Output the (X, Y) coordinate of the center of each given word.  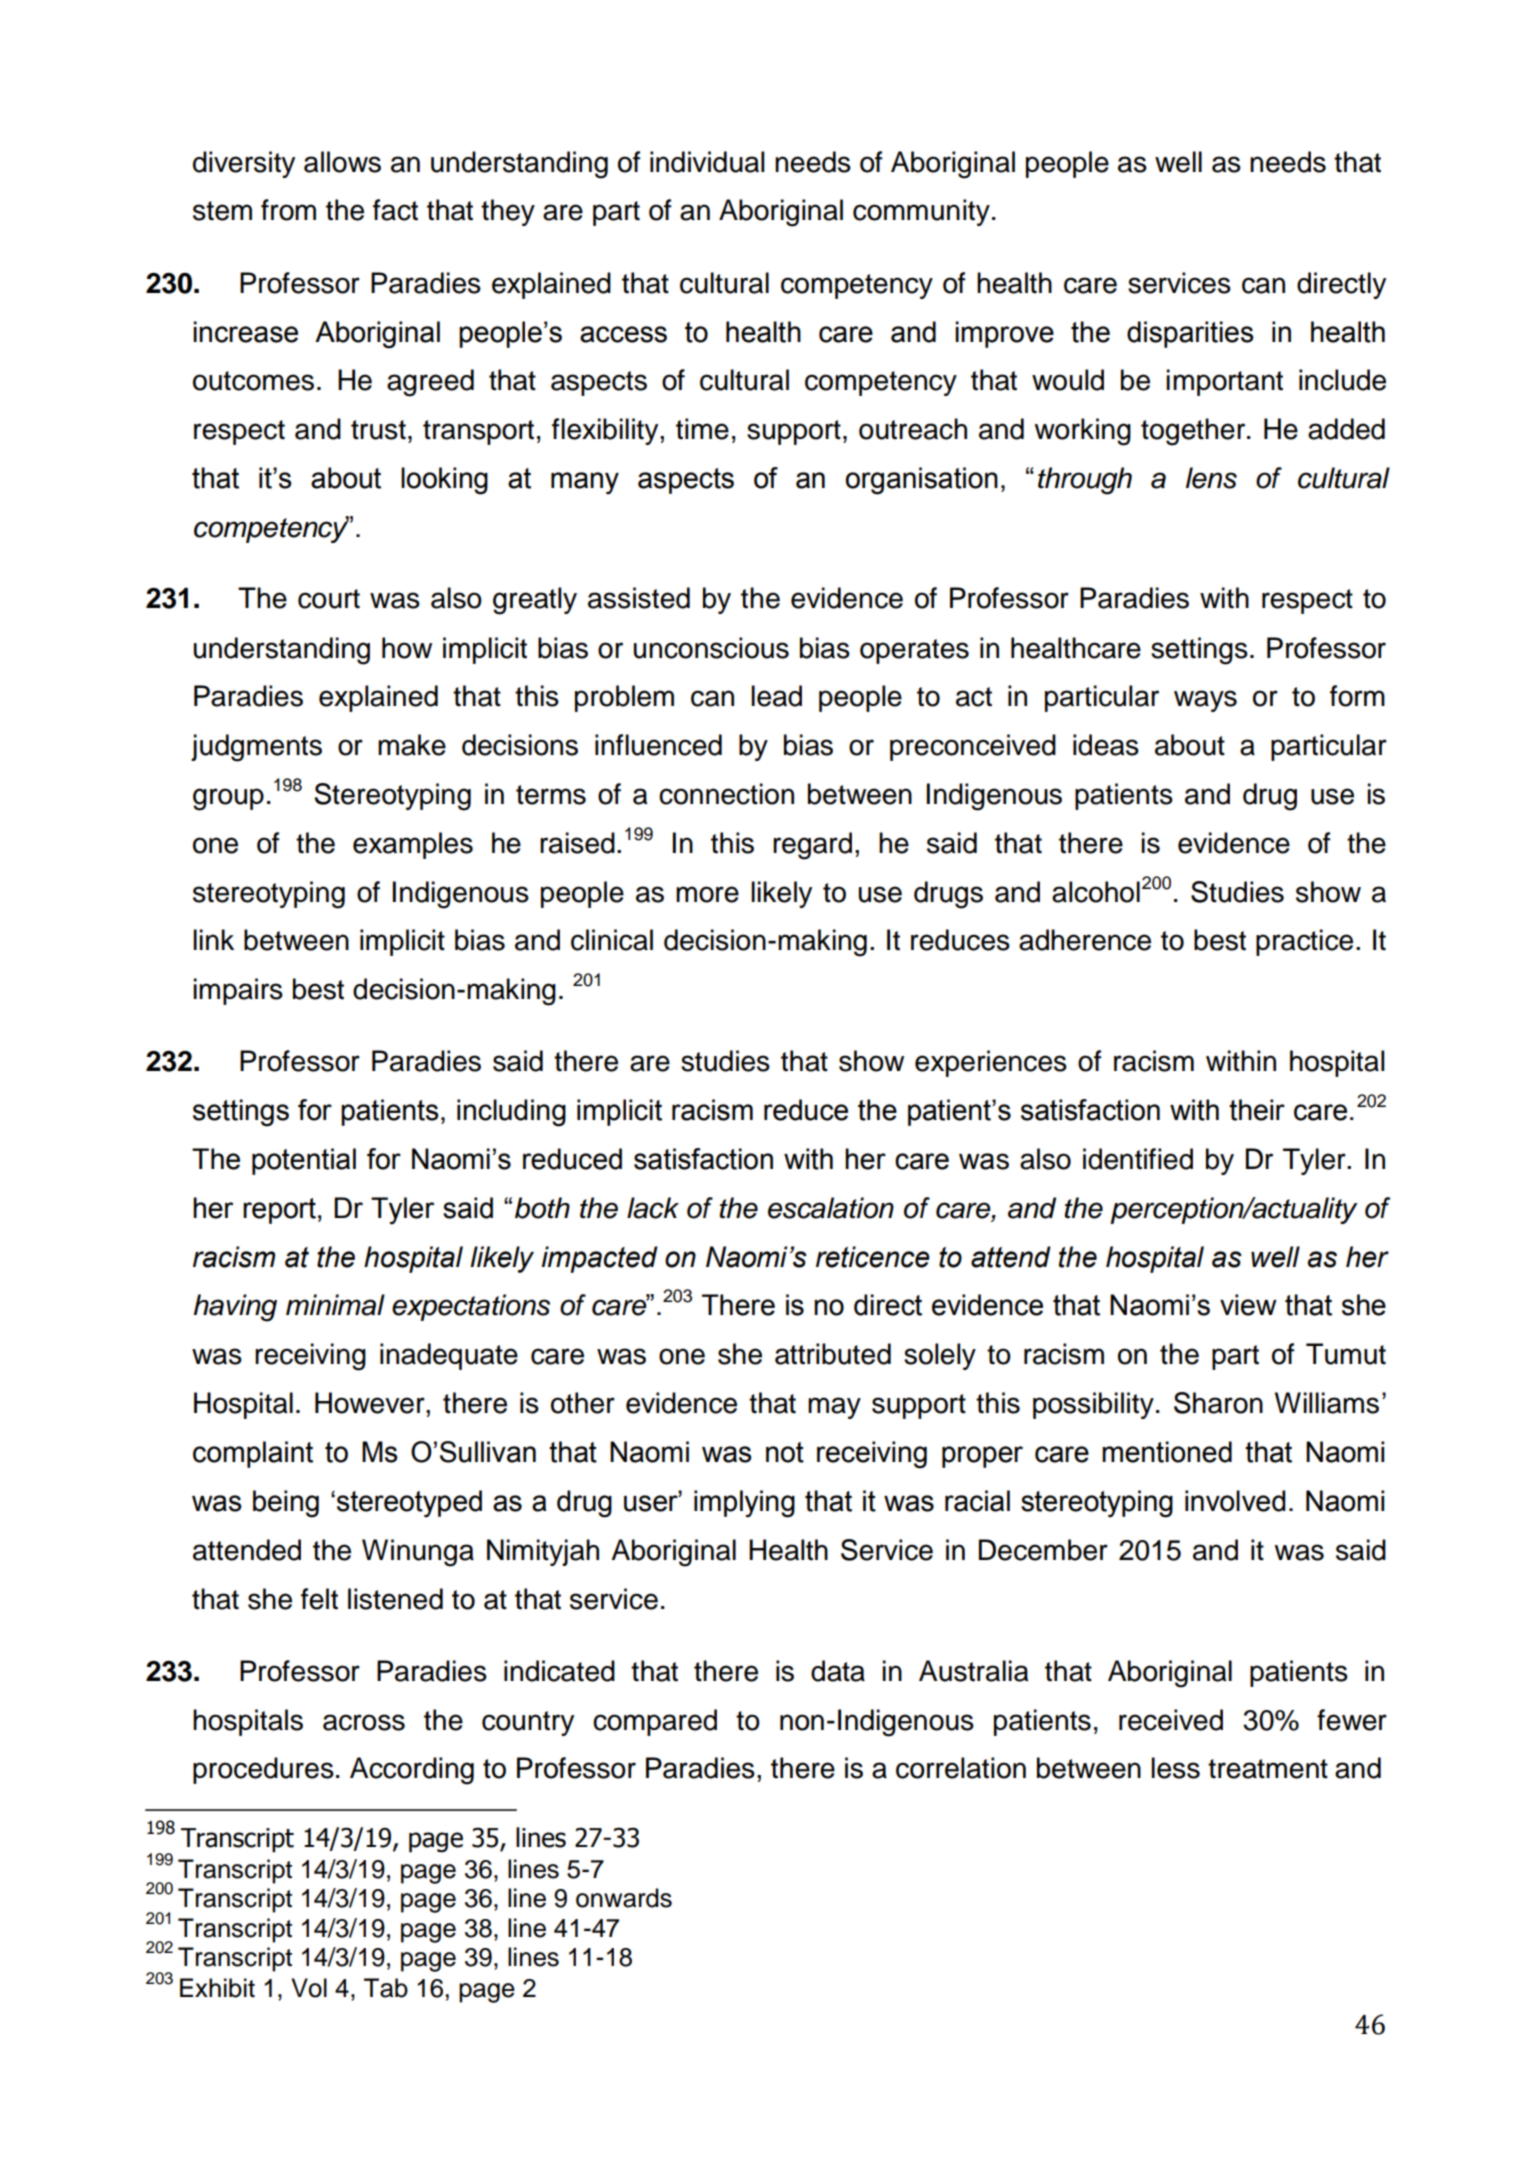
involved (1235, 1501)
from (288, 210)
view (1248, 1305)
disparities (1190, 334)
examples (413, 845)
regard (812, 846)
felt (319, 1599)
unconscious (711, 648)
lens (1211, 478)
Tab (386, 1988)
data (838, 1671)
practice (1304, 942)
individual (707, 162)
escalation (831, 1208)
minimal (335, 1305)
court (329, 599)
